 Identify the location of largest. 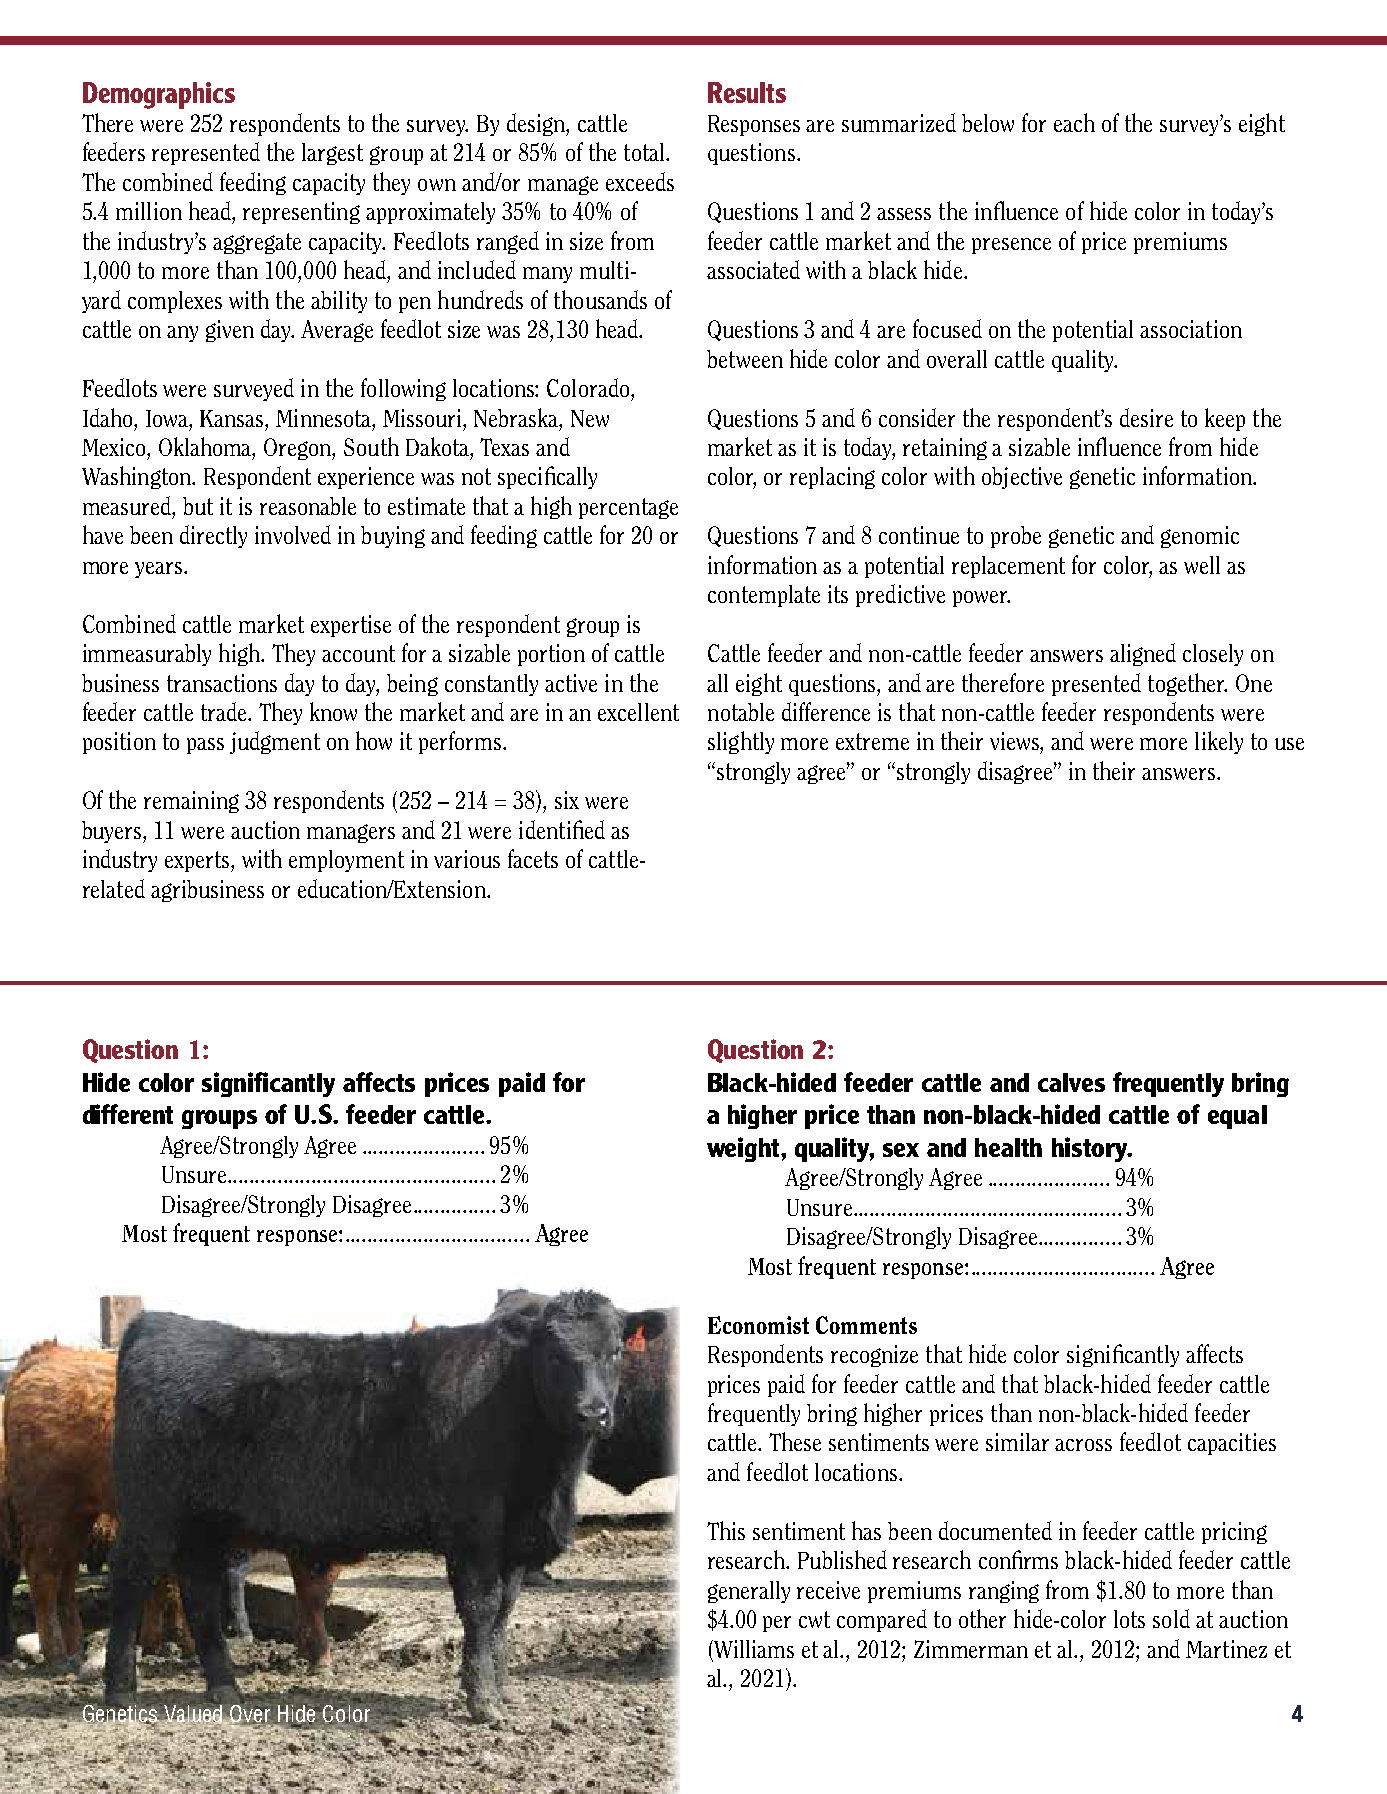
(332, 154).
